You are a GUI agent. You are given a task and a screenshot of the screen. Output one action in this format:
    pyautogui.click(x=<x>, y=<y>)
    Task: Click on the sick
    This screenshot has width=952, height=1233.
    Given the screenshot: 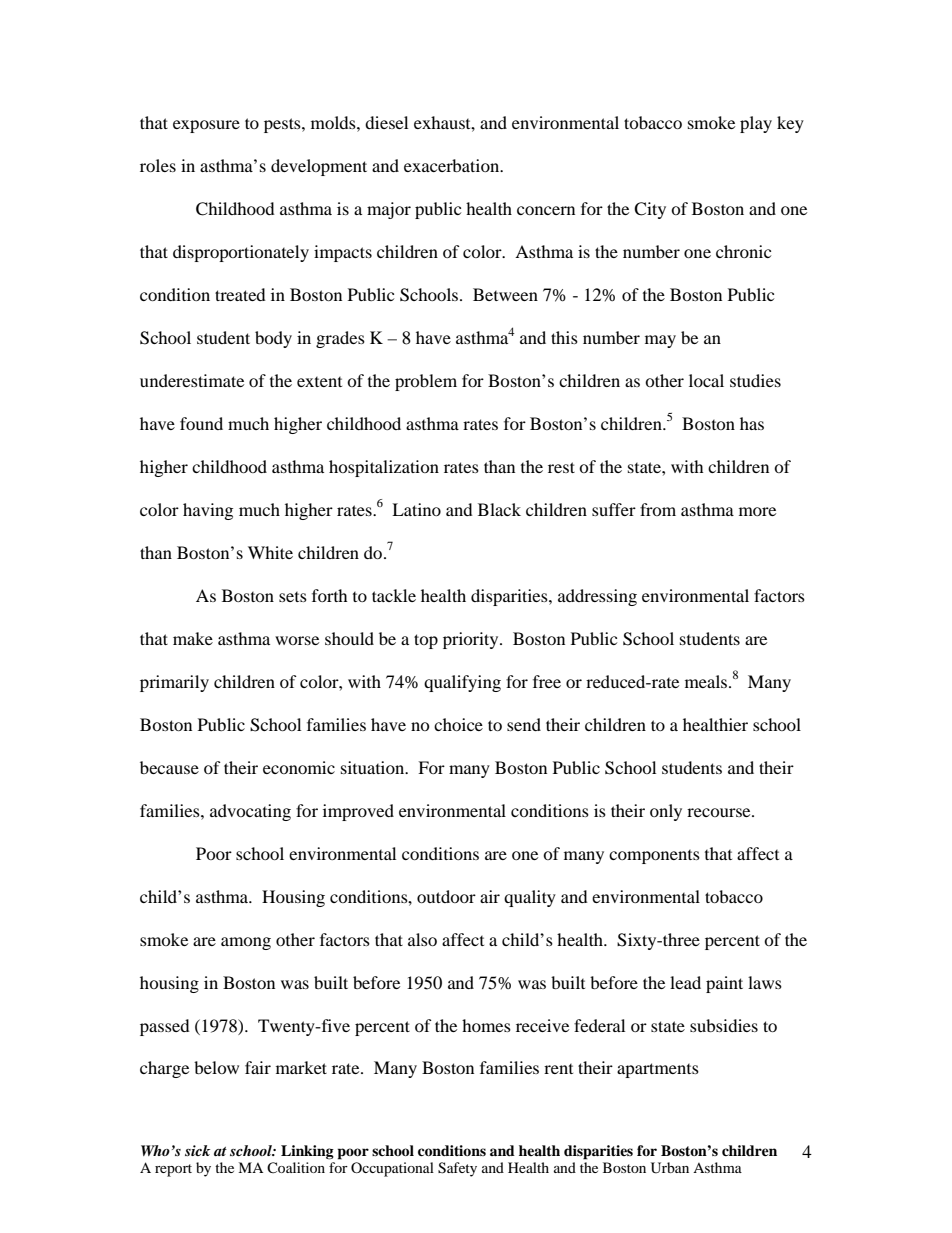 What is the action you would take?
    pyautogui.click(x=197, y=1150)
